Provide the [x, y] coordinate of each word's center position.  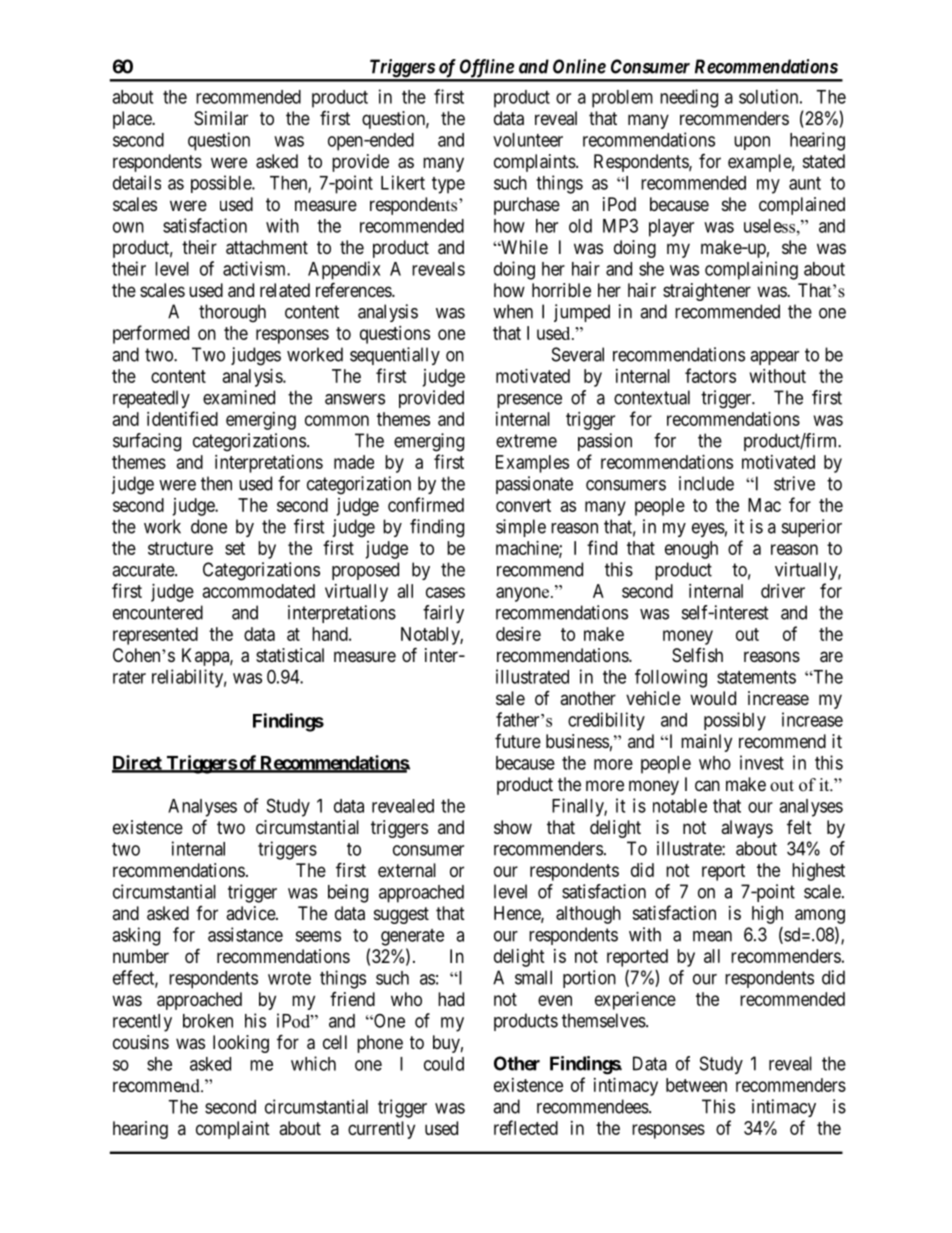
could [444, 1064]
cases [445, 592]
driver [783, 591]
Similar [221, 118]
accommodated [259, 591]
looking [241, 1044]
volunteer [528, 140]
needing [689, 98]
